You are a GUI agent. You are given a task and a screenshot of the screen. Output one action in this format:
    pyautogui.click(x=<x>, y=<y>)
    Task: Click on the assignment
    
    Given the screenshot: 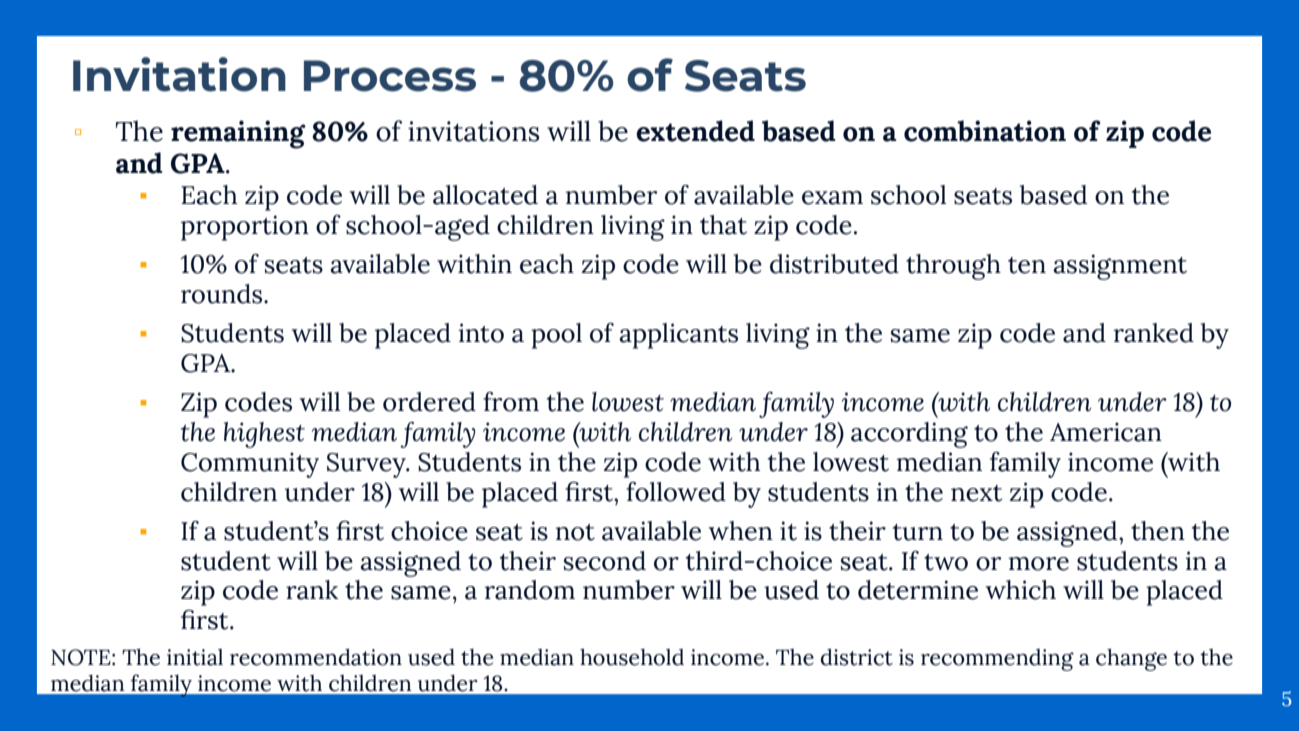 What is the action you would take?
    pyautogui.click(x=1120, y=267)
